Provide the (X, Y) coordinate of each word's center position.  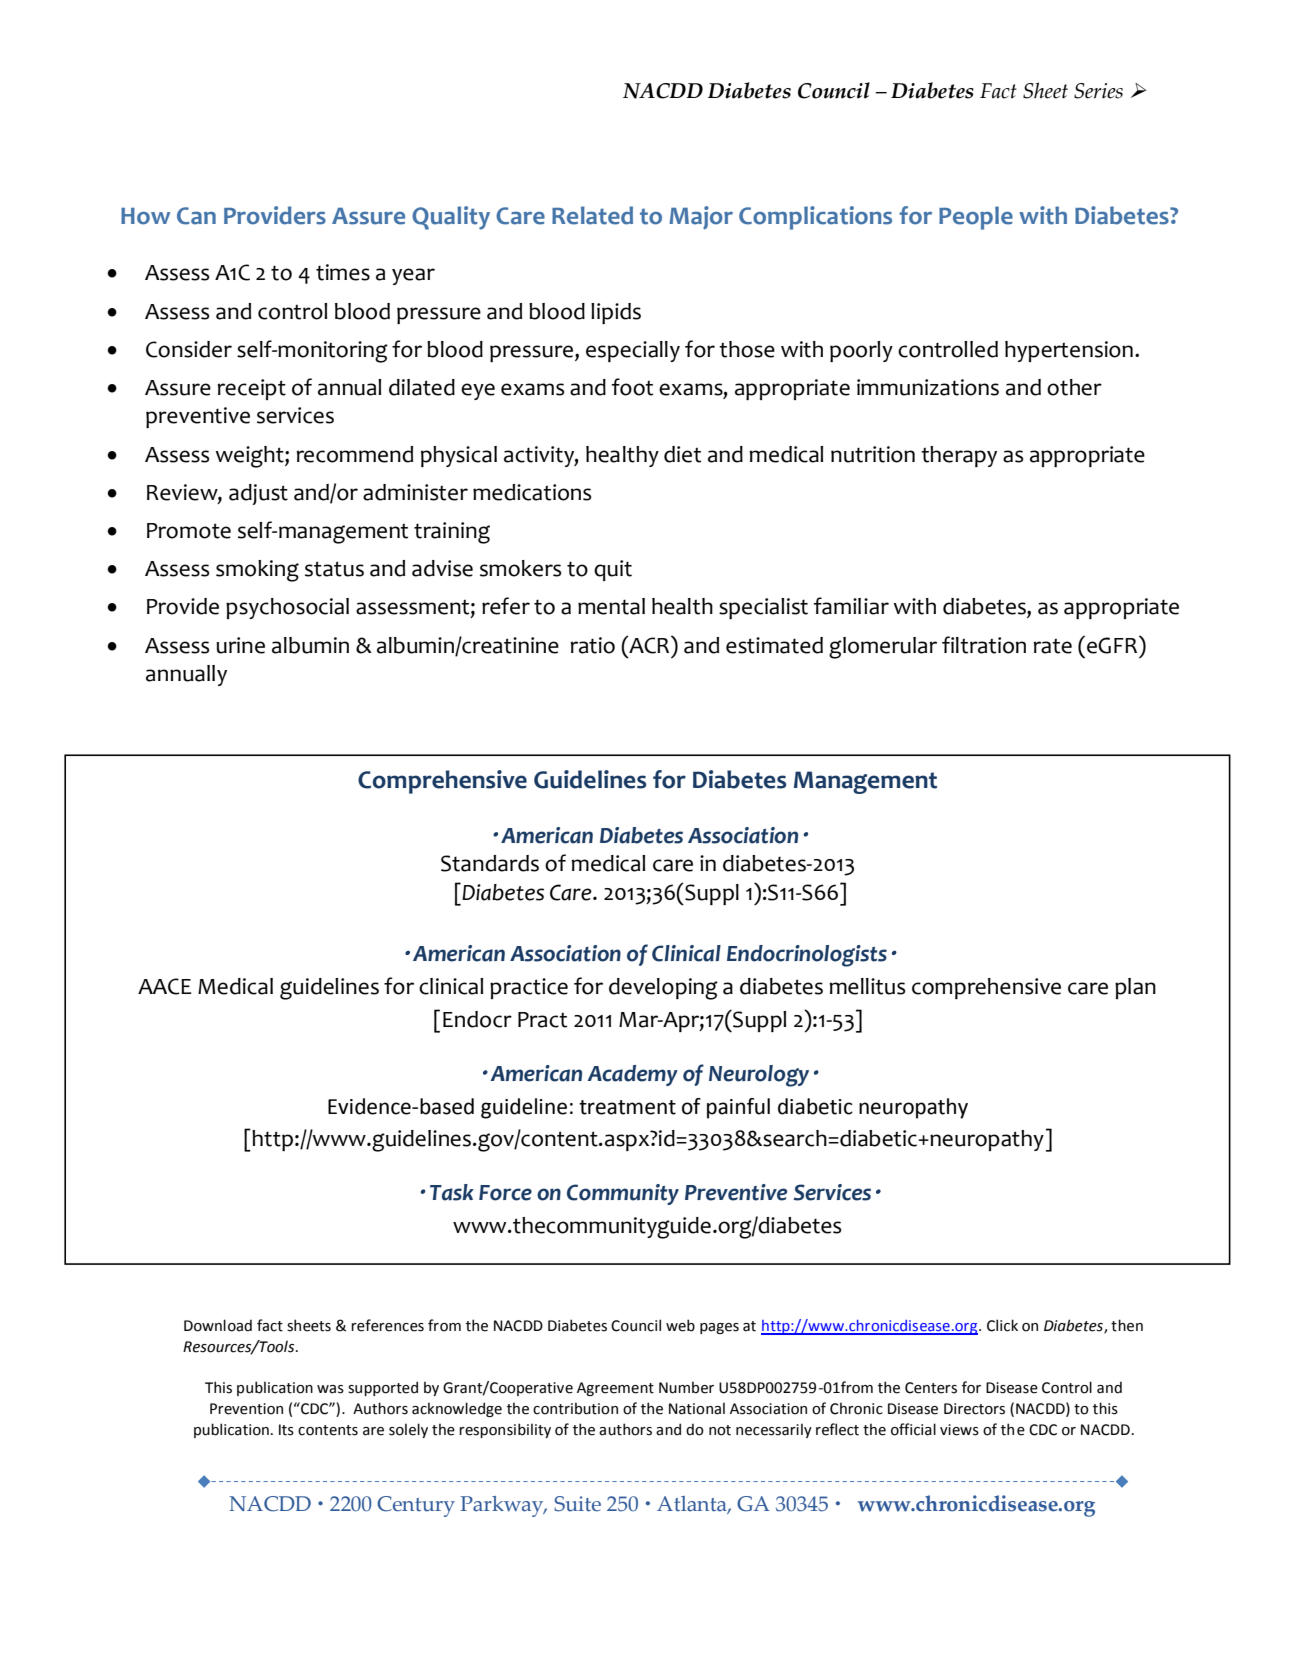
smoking (257, 571)
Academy (632, 1075)
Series (1098, 91)
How (145, 216)
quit (613, 570)
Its (286, 1430)
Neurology (759, 1076)
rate (1052, 646)
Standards (490, 863)
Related (592, 215)
